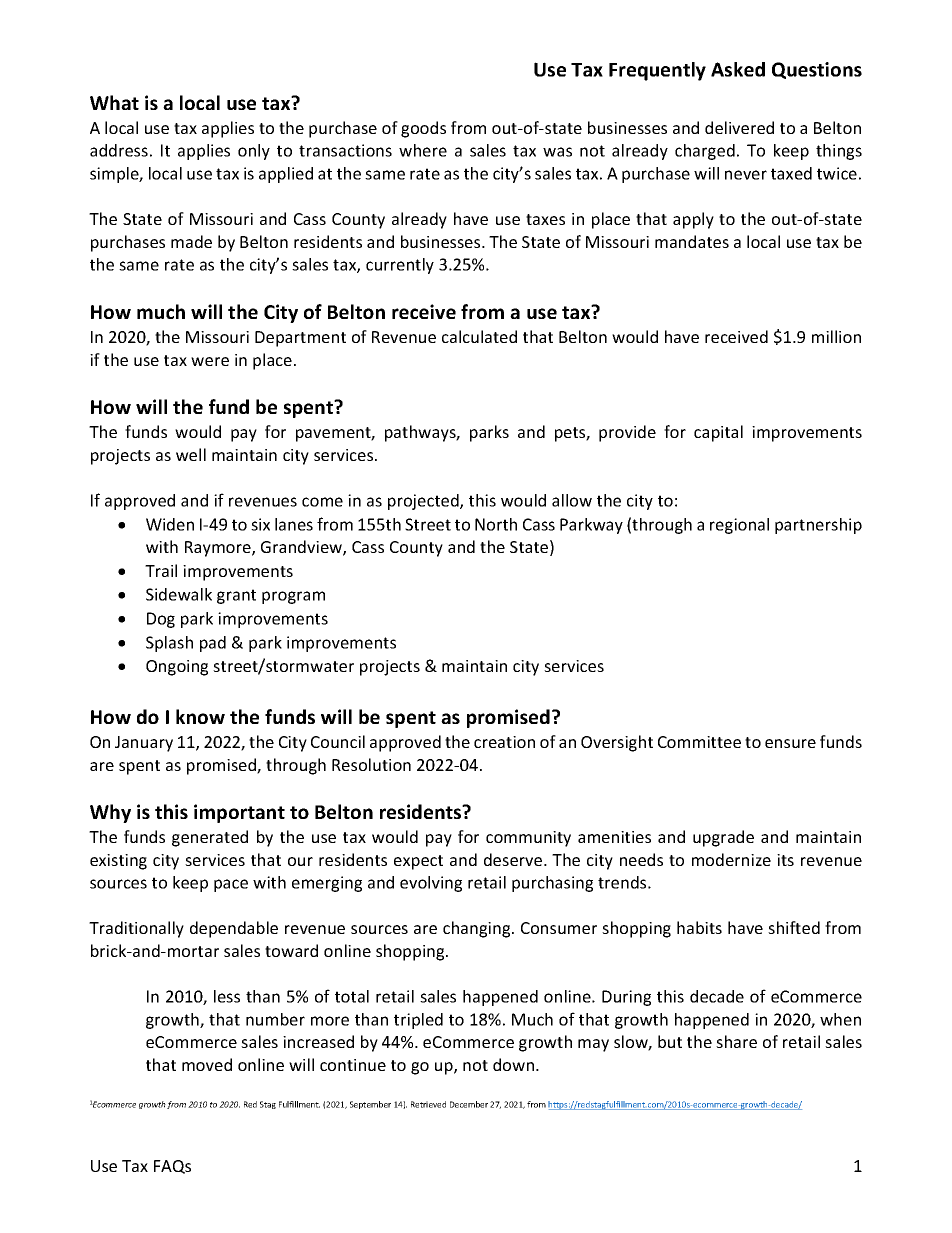 The width and height of the screenshot is (952, 1233). Describe the element at coordinates (424, 502) in the screenshot. I see `projected` at that location.
